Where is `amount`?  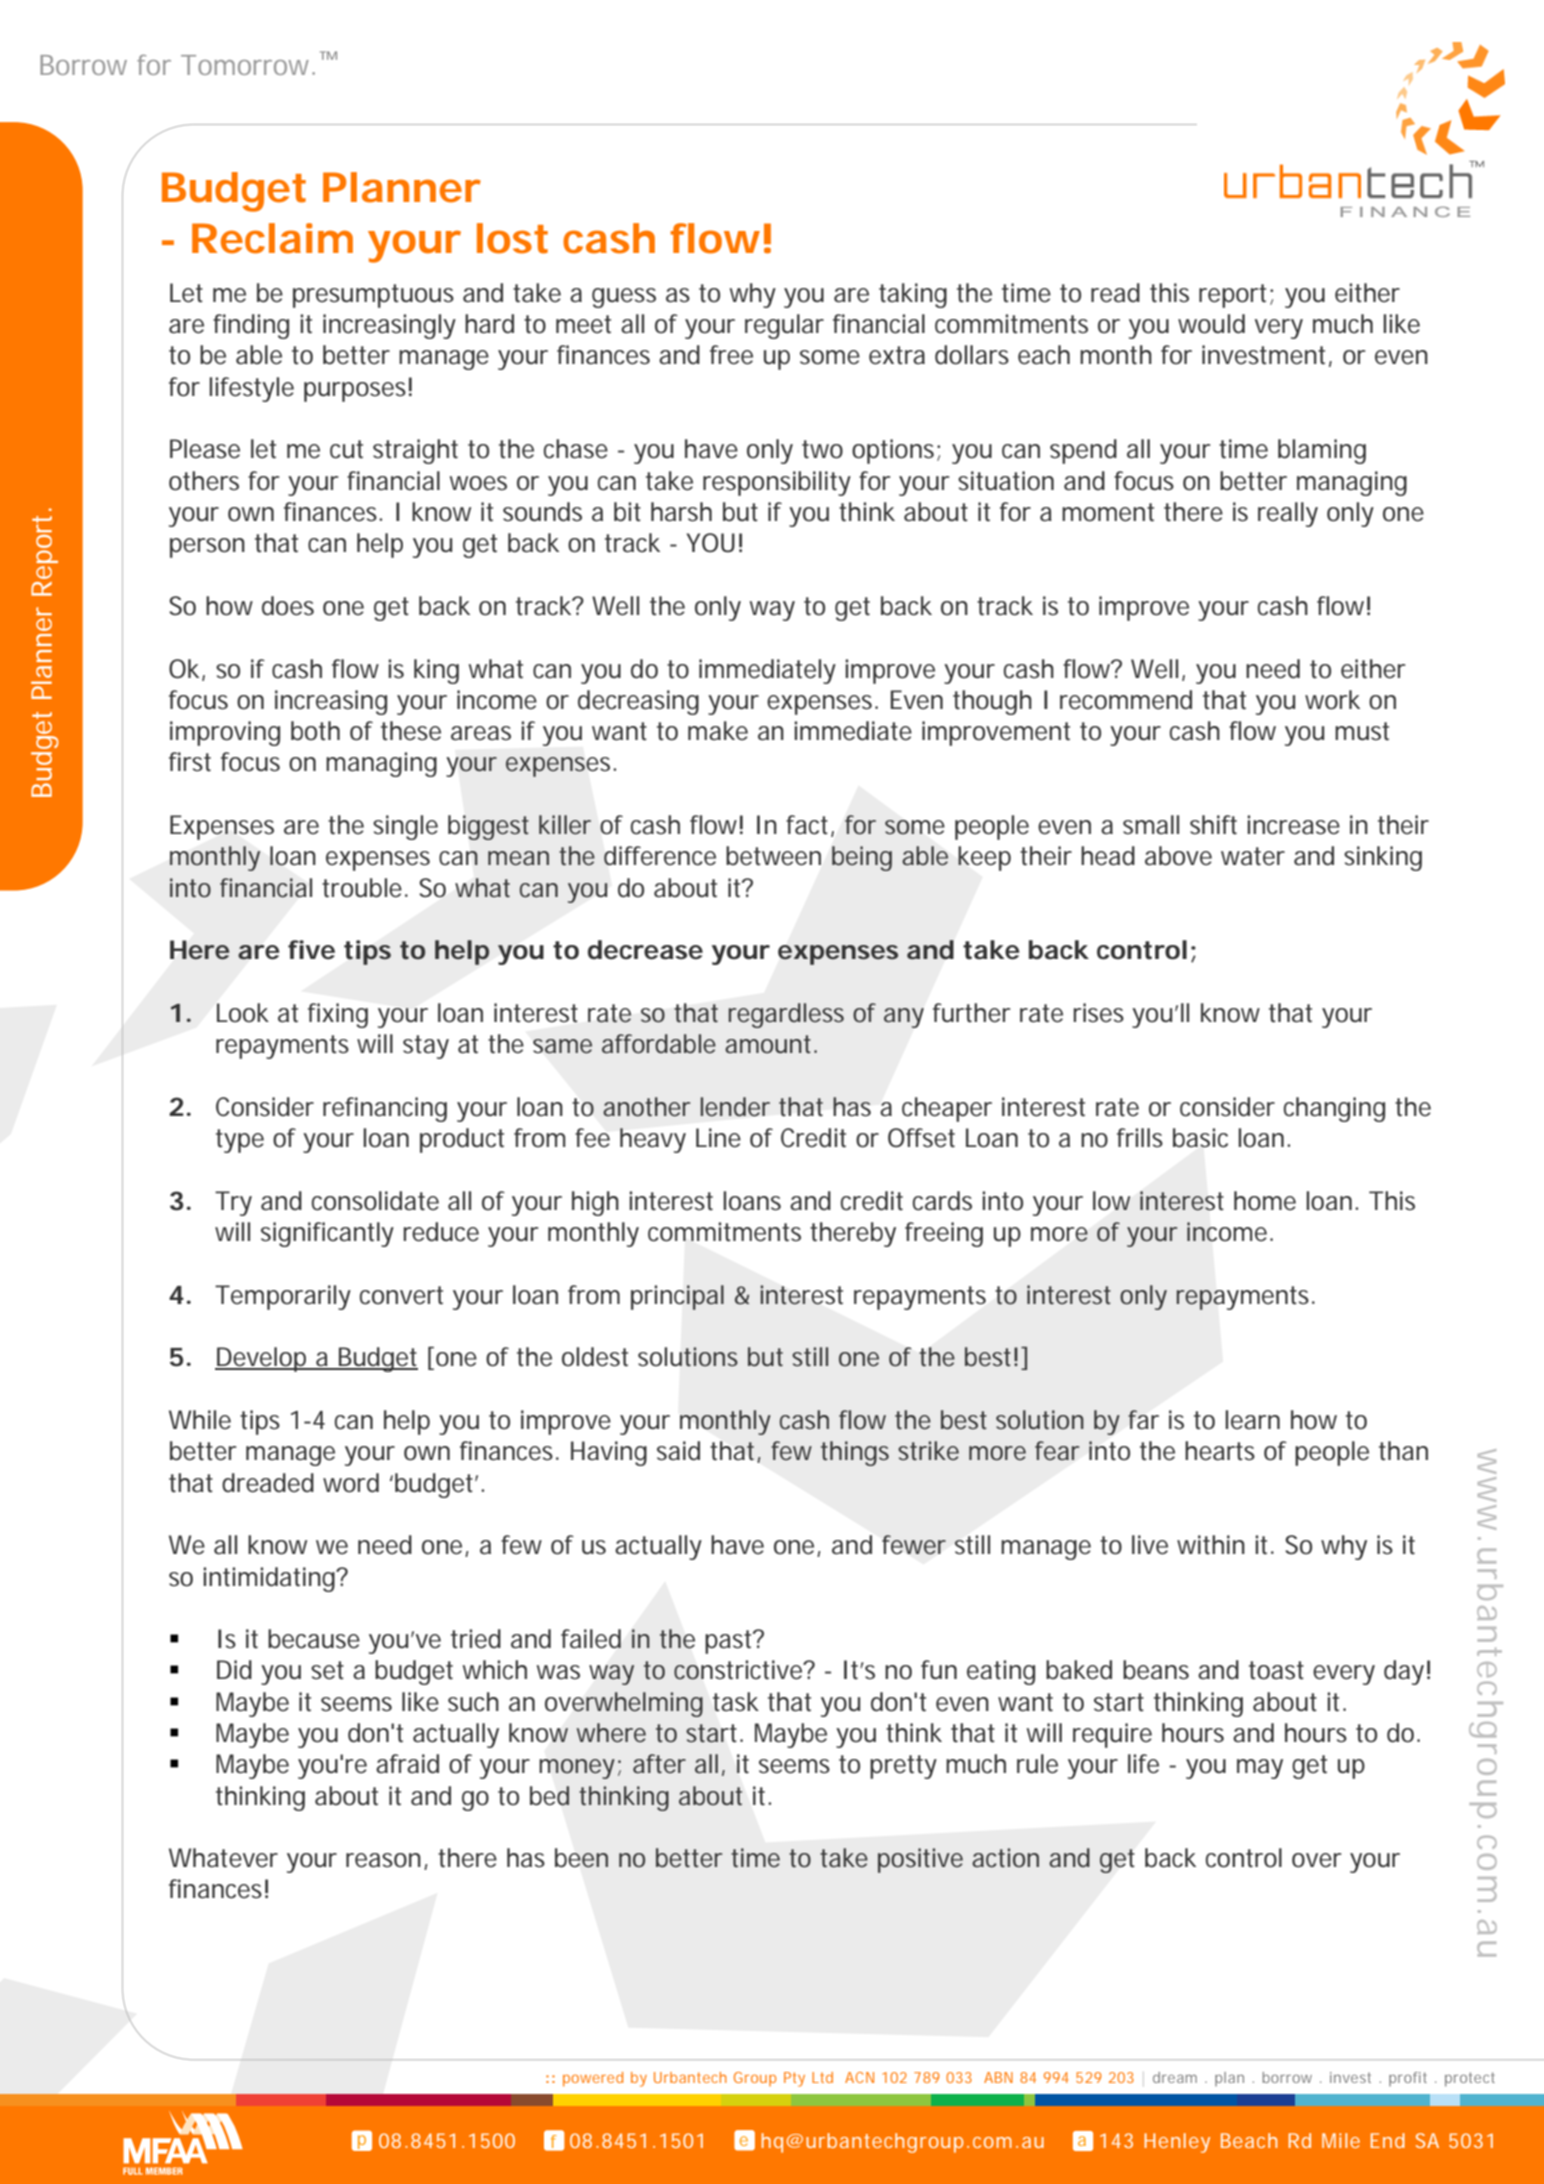 amount is located at coordinates (770, 1044).
